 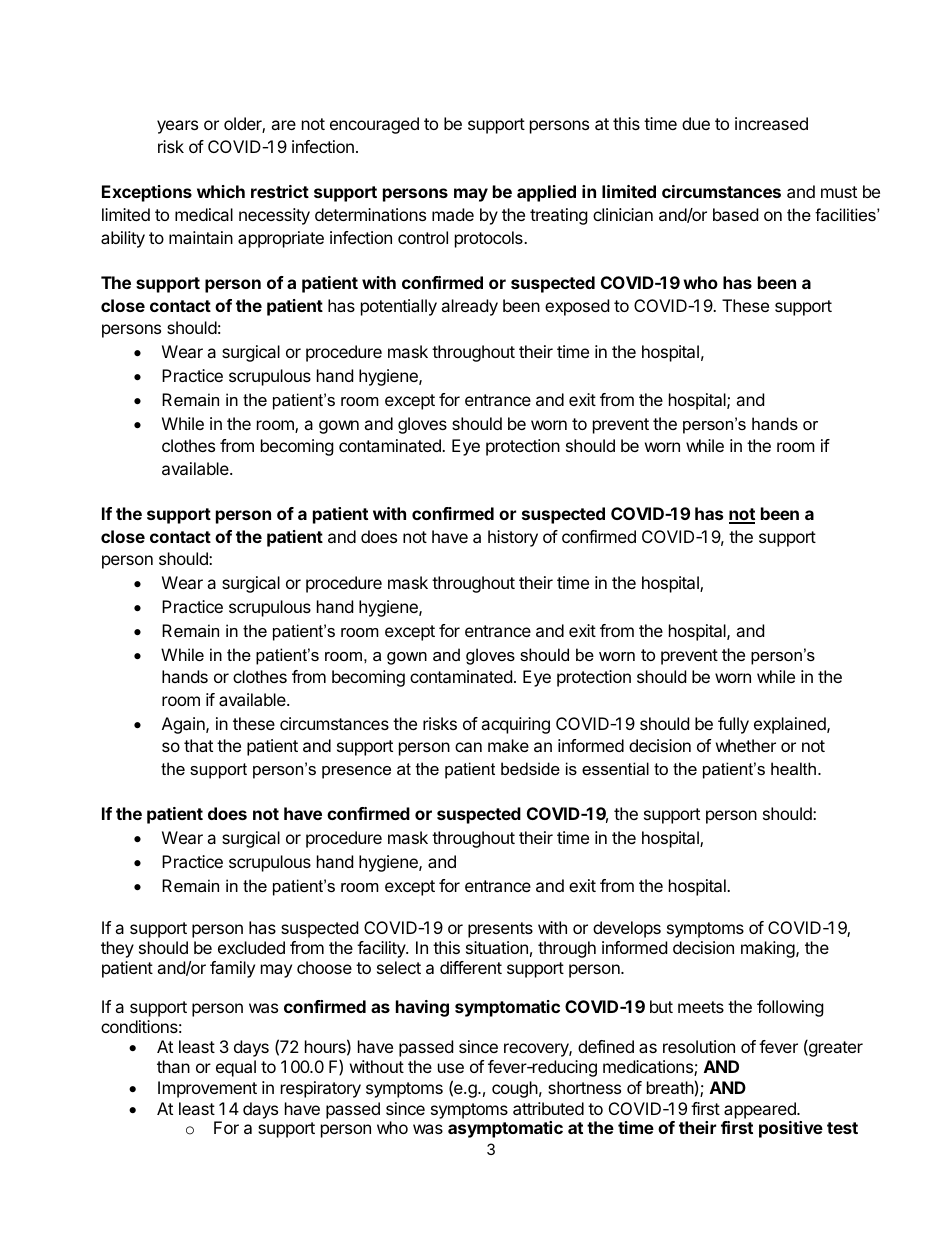 I want to click on years, so click(x=177, y=127).
